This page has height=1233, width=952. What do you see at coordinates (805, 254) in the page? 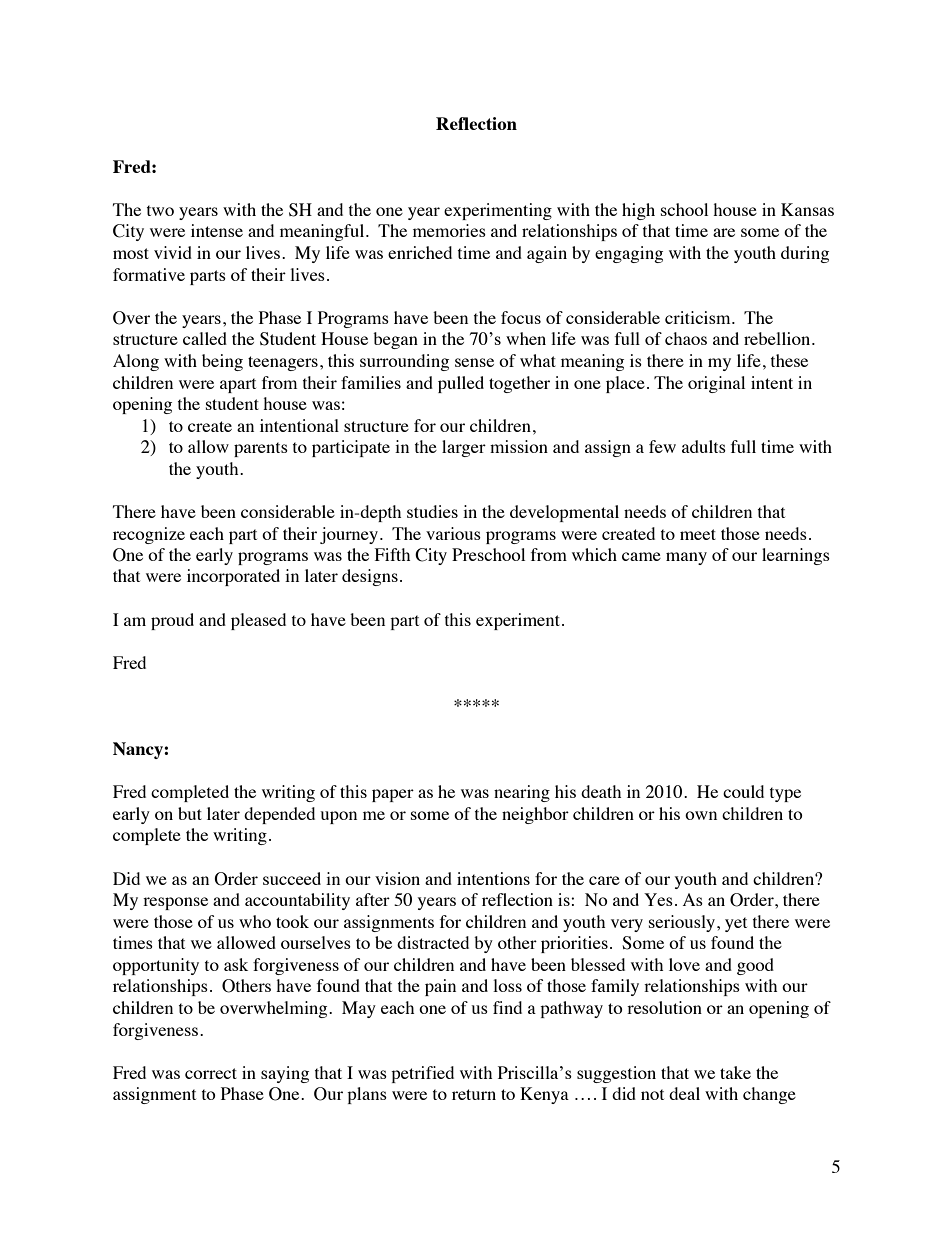
I see `during` at bounding box center [805, 254].
